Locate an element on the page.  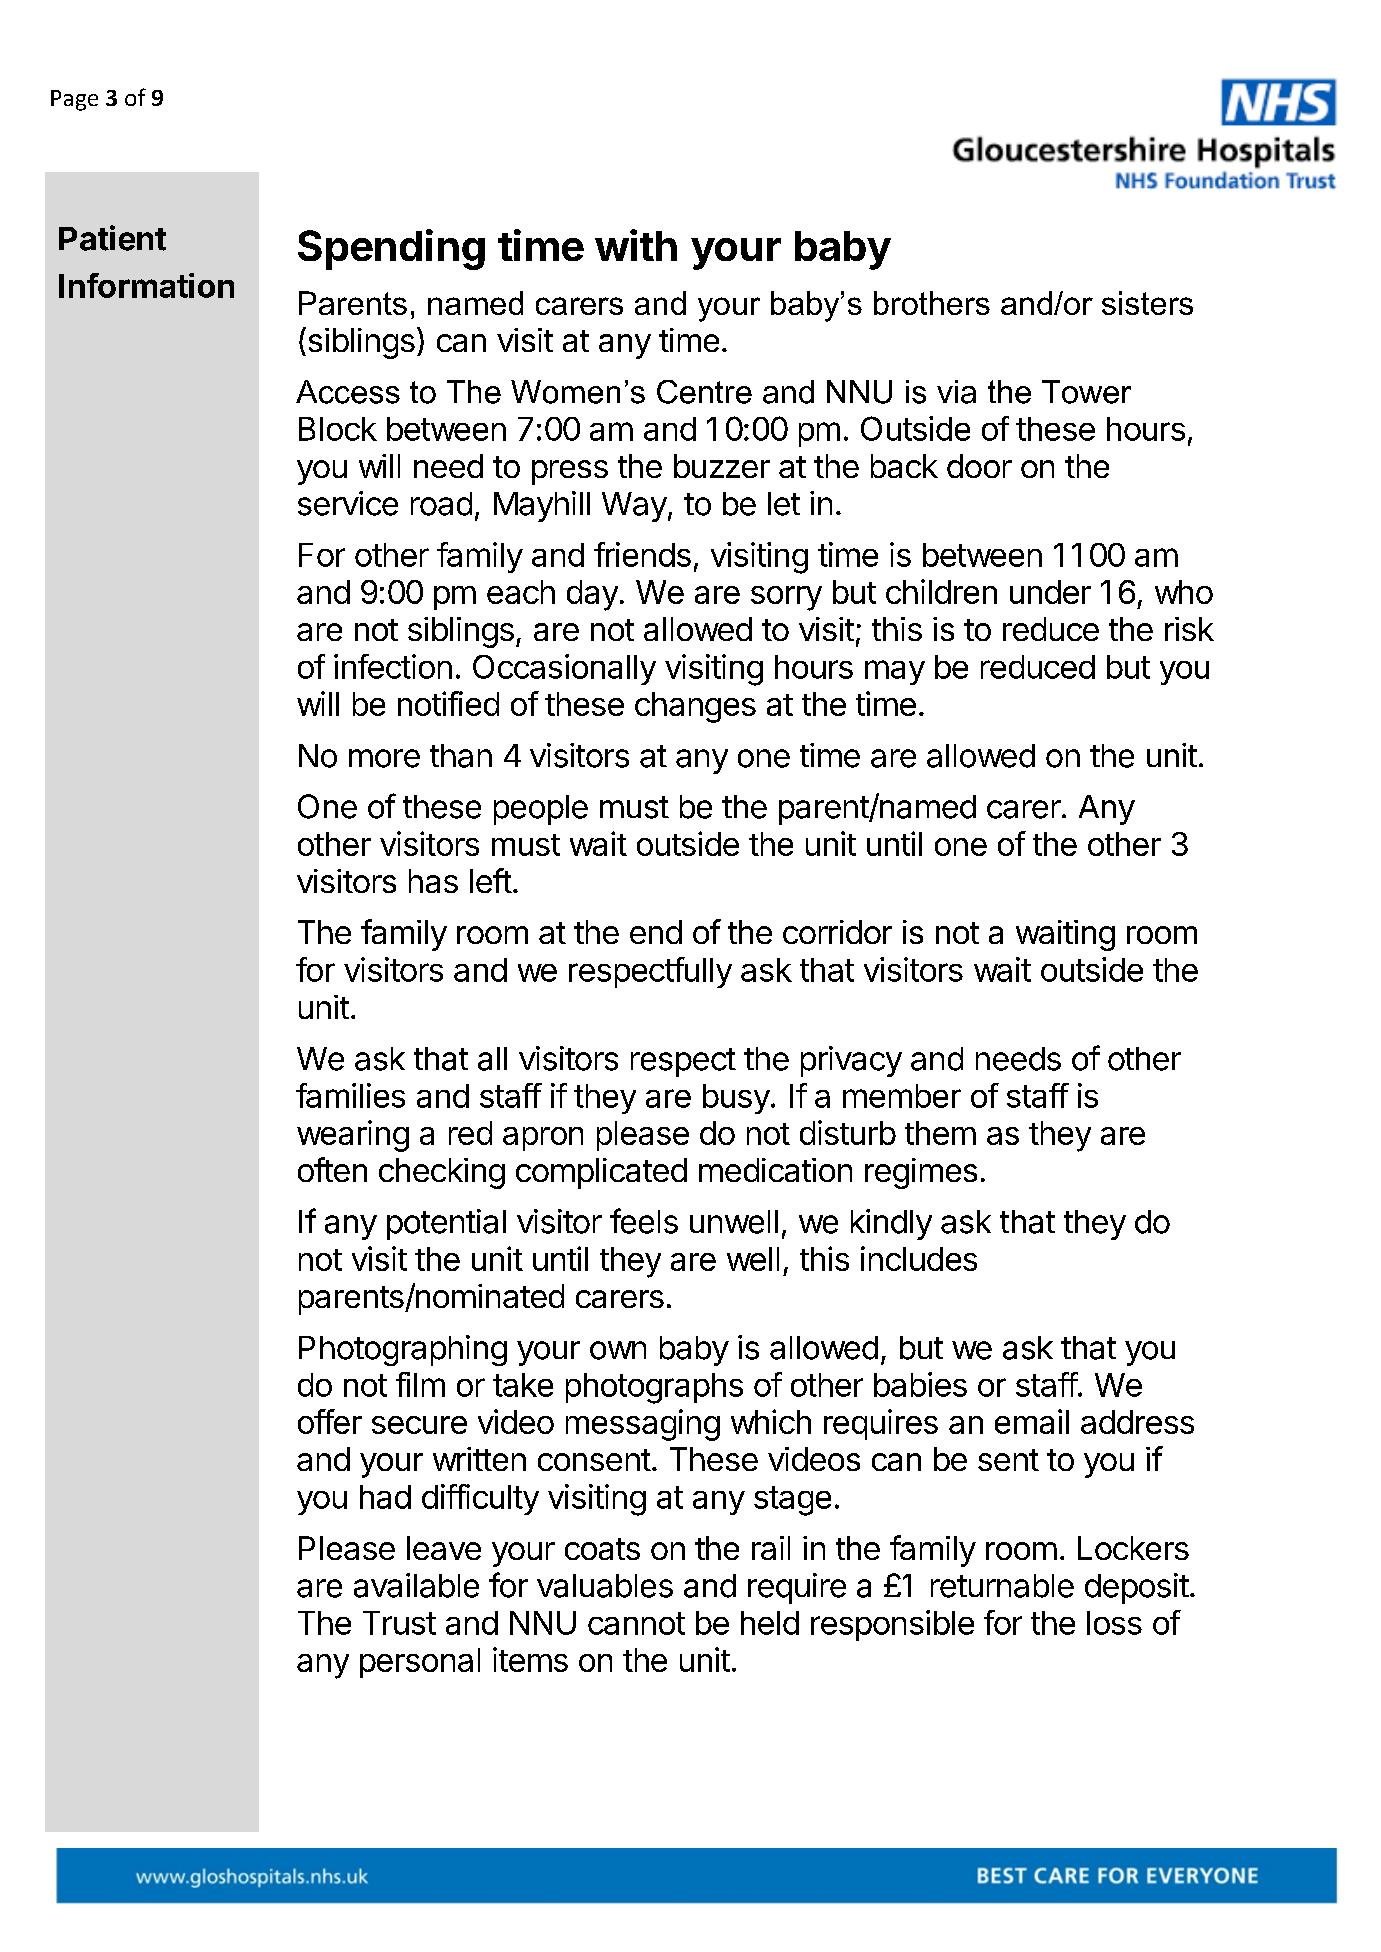
under is located at coordinates (1050, 592).
